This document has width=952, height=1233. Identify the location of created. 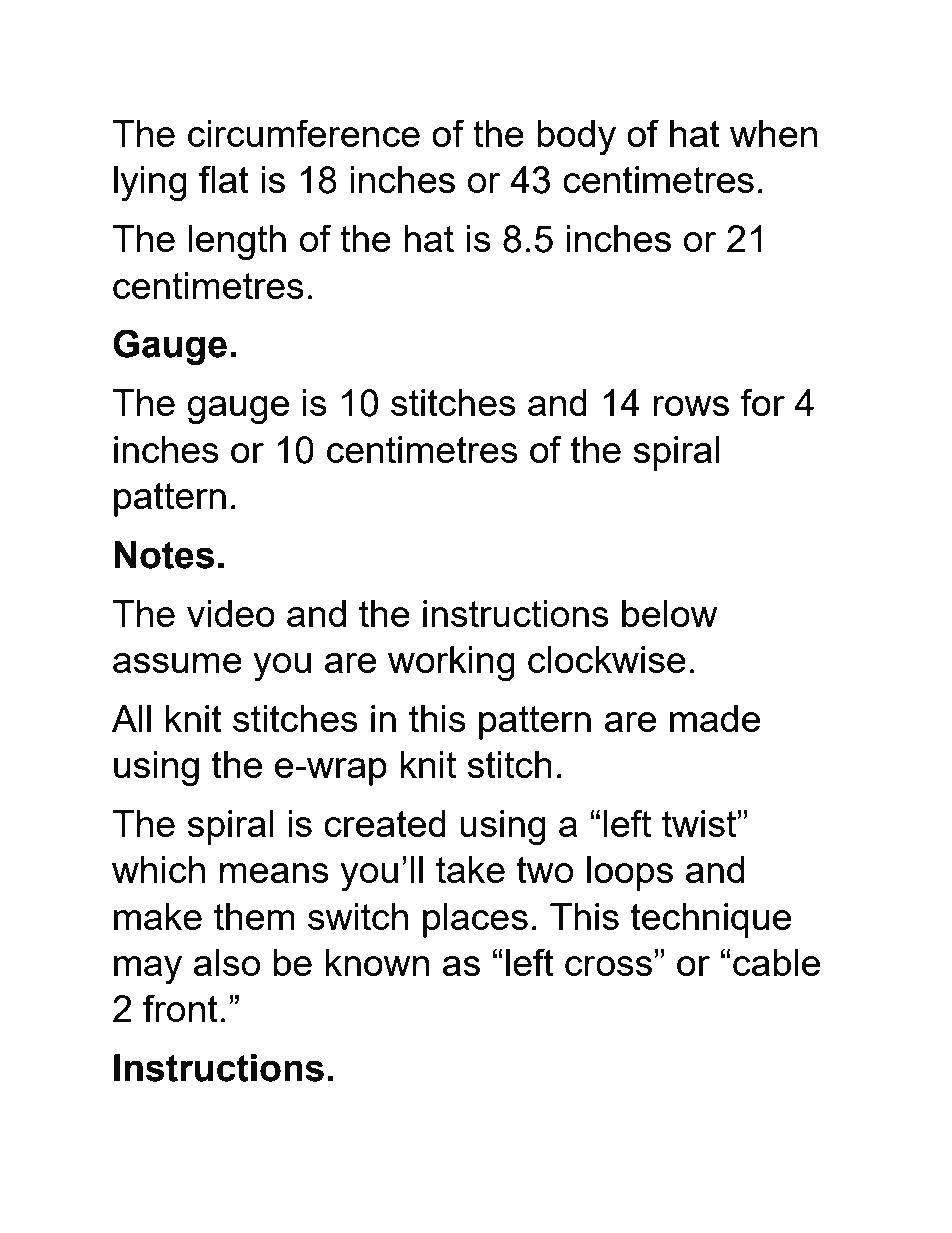
(385, 823).
